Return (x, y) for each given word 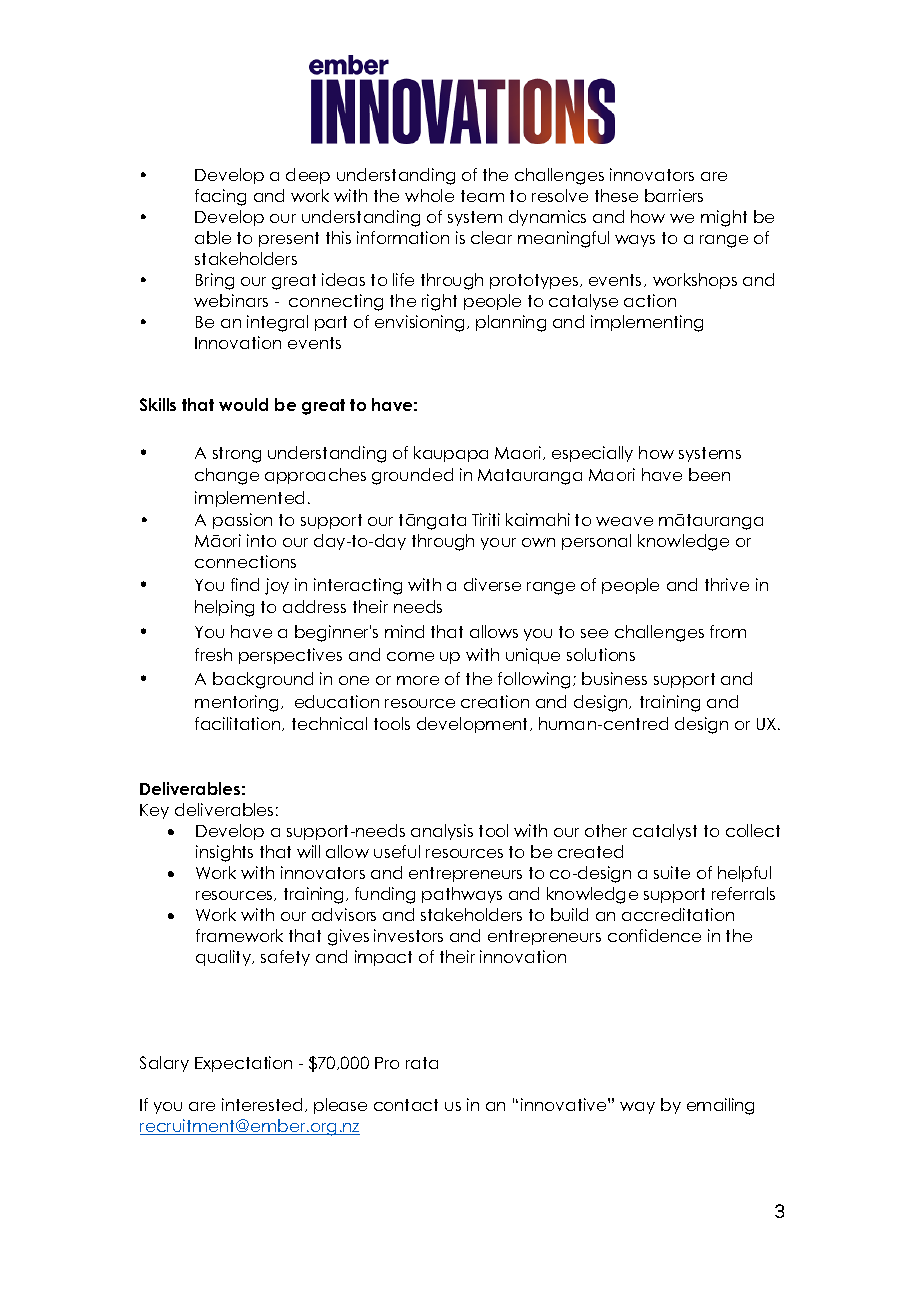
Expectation (243, 1064)
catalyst (665, 832)
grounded (412, 476)
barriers (674, 195)
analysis (442, 832)
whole (429, 195)
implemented (249, 499)
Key (154, 811)
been (709, 474)
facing (220, 197)
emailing (720, 1106)
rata (422, 1063)
